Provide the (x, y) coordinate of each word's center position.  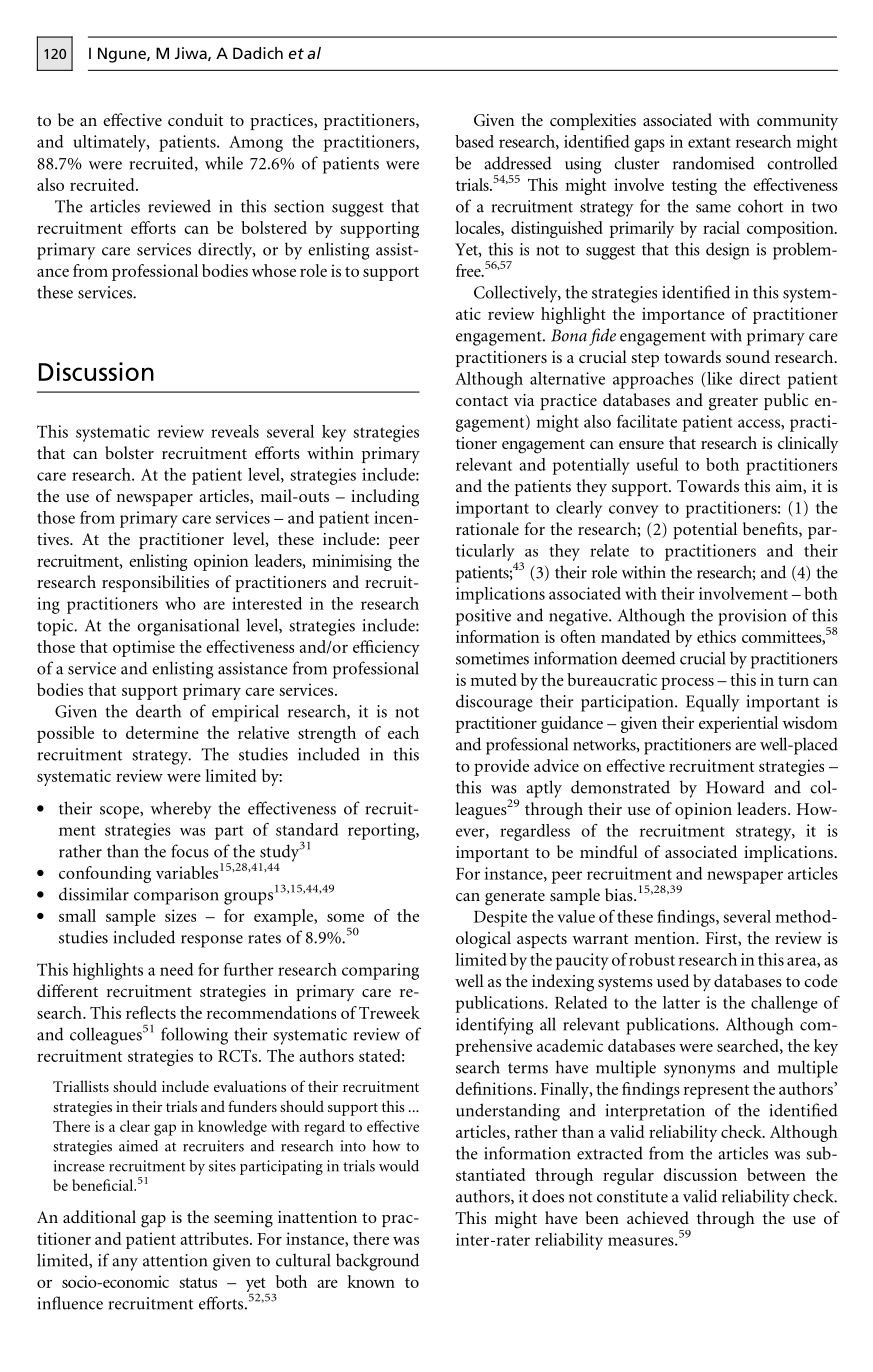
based (474, 141)
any (125, 1264)
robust (652, 959)
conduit (195, 119)
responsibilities (155, 583)
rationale (487, 528)
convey (634, 511)
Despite (500, 918)
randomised (714, 163)
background (377, 1262)
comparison (176, 896)
